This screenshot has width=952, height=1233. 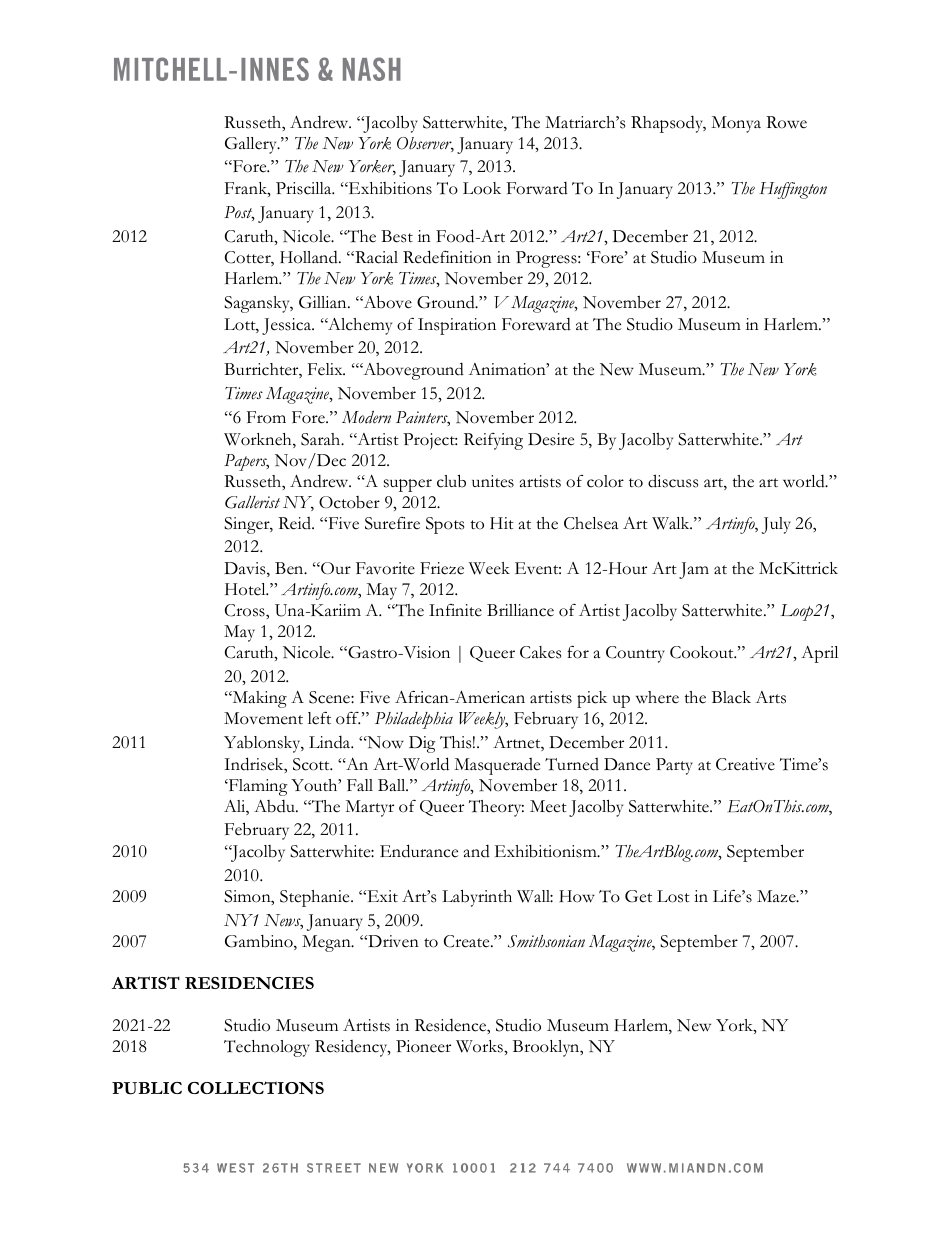 I want to click on Works, so click(x=480, y=1046).
